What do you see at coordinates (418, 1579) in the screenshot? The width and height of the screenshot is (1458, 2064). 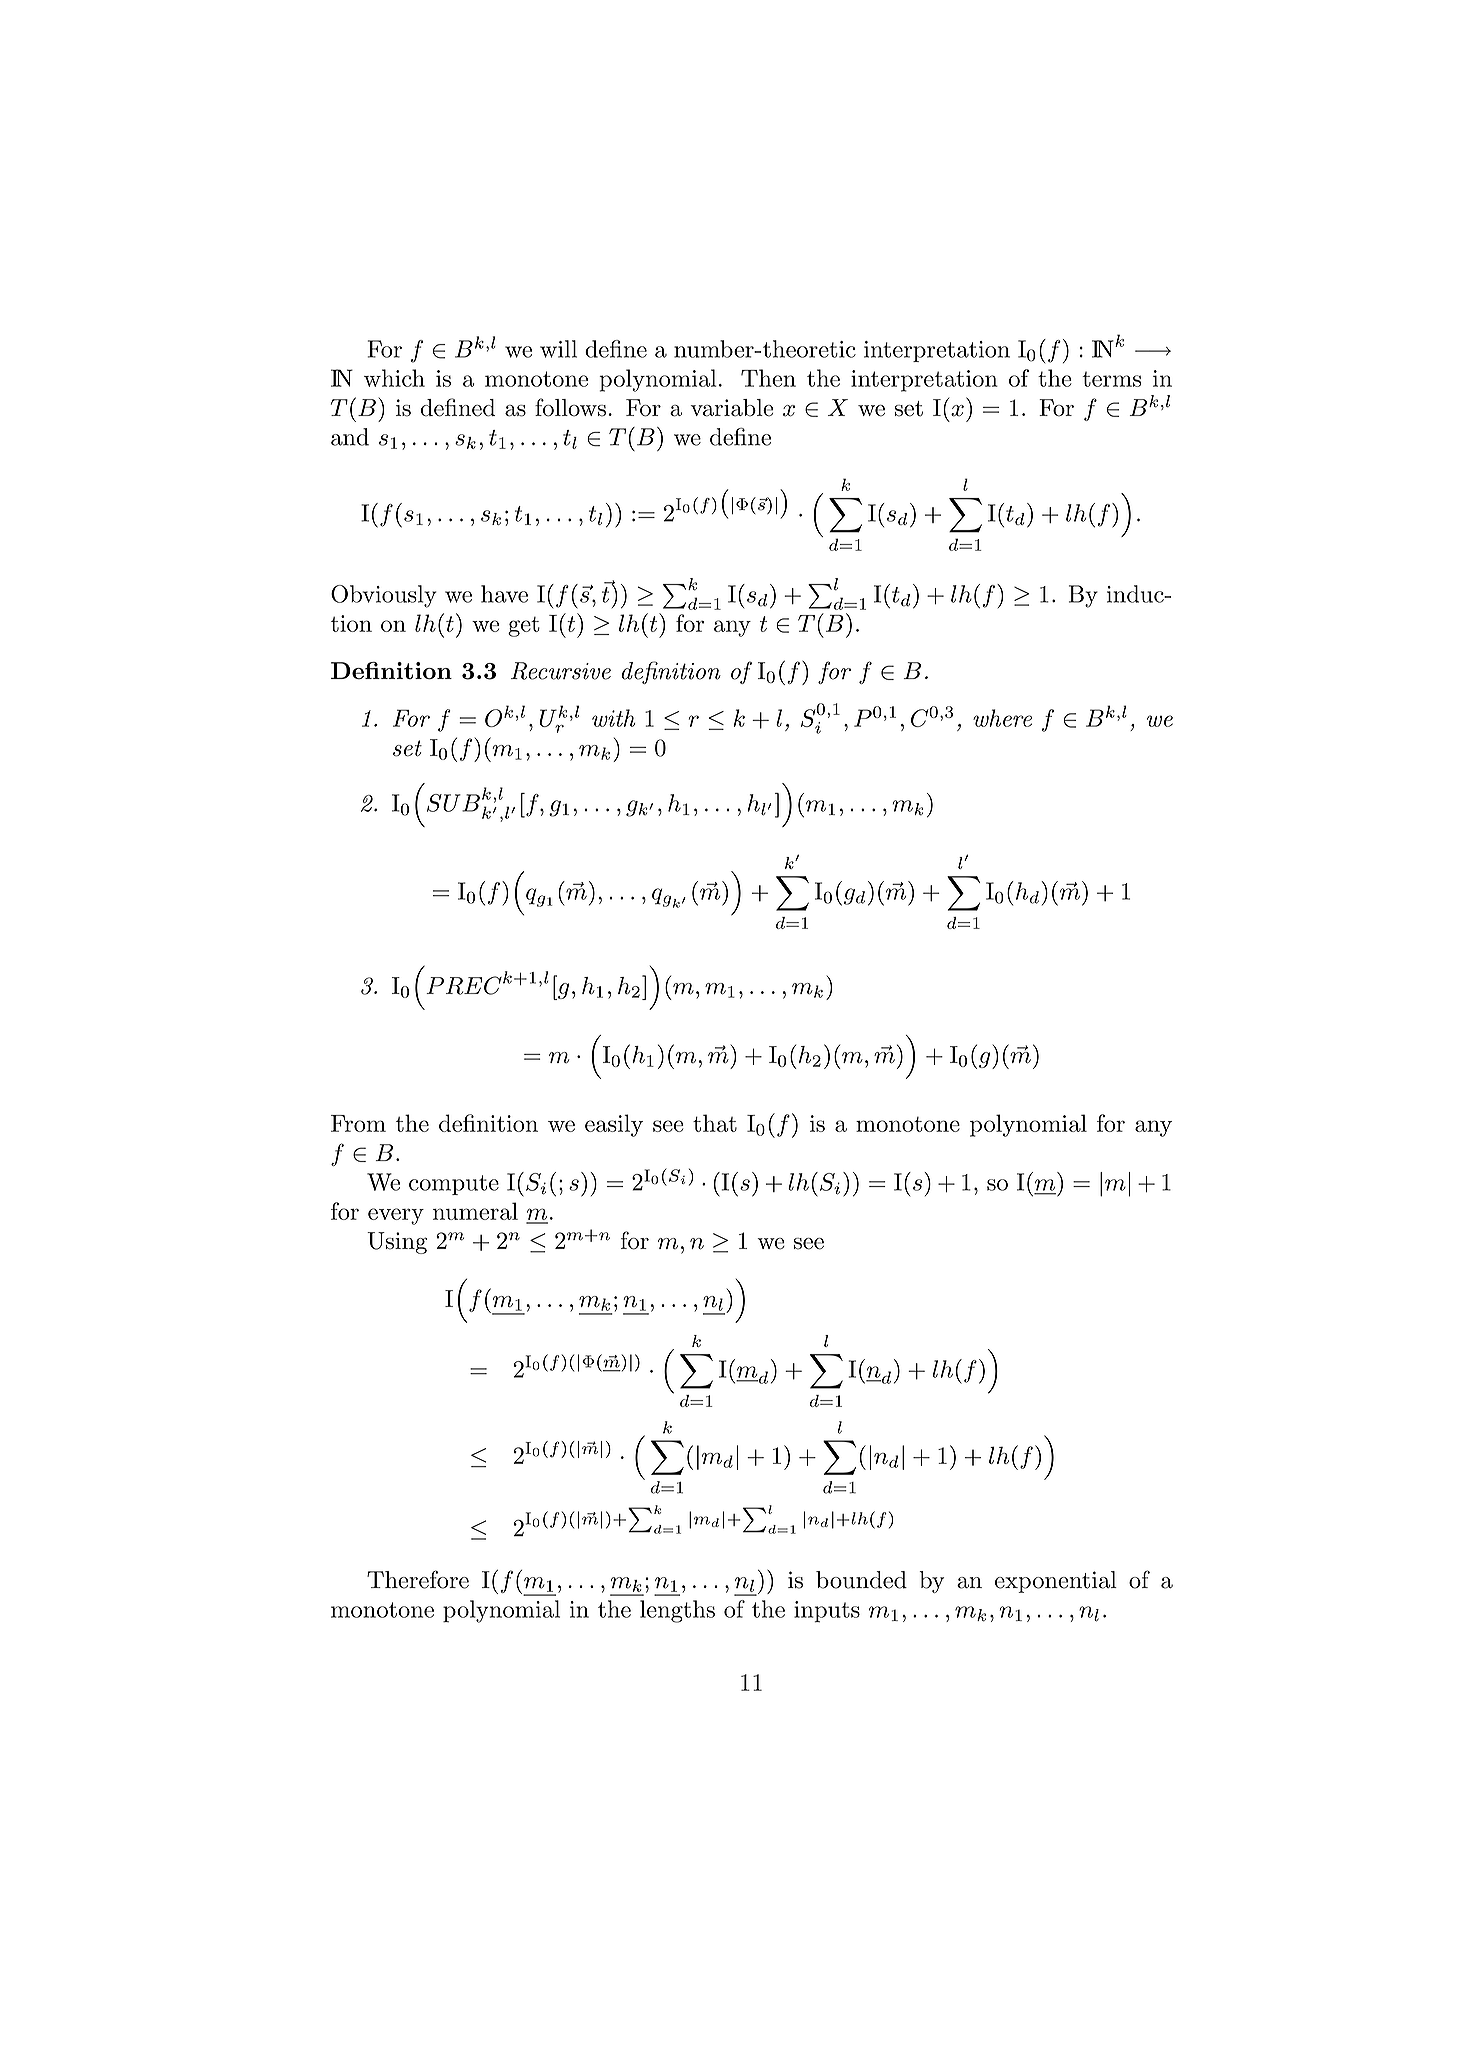 I see `Therefore` at bounding box center [418, 1579].
